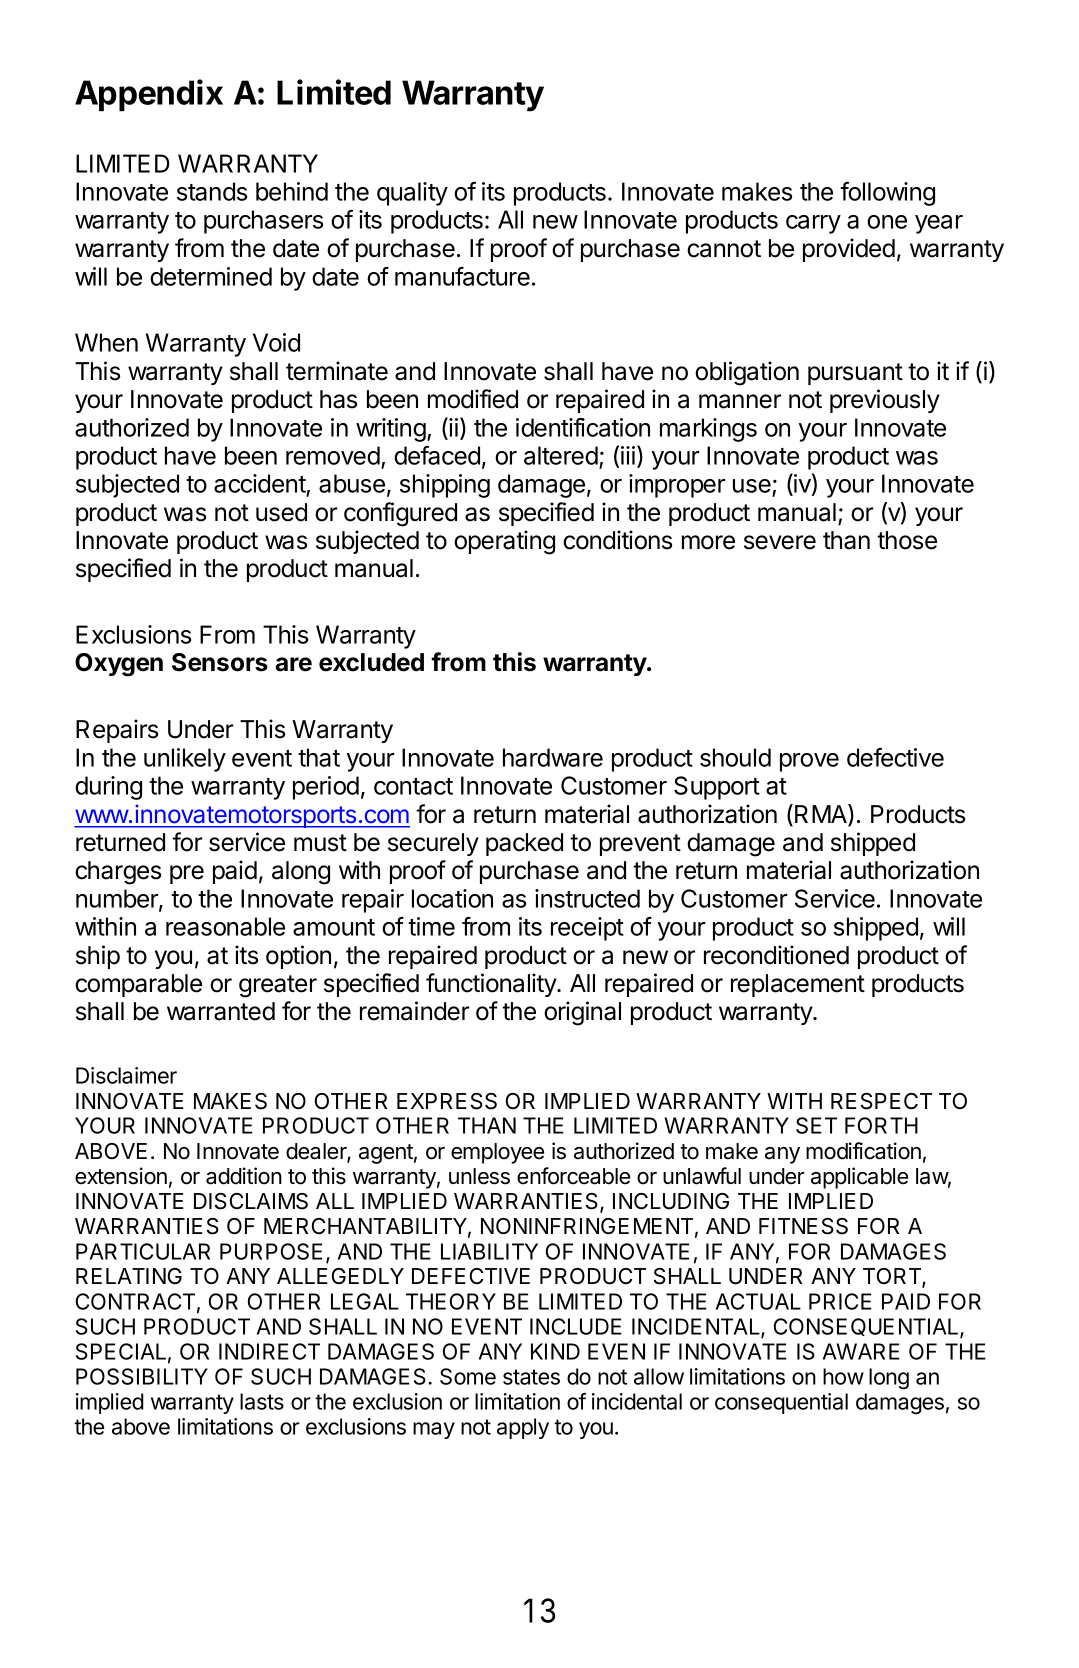  What do you see at coordinates (276, 342) in the screenshot?
I see `Void` at bounding box center [276, 342].
